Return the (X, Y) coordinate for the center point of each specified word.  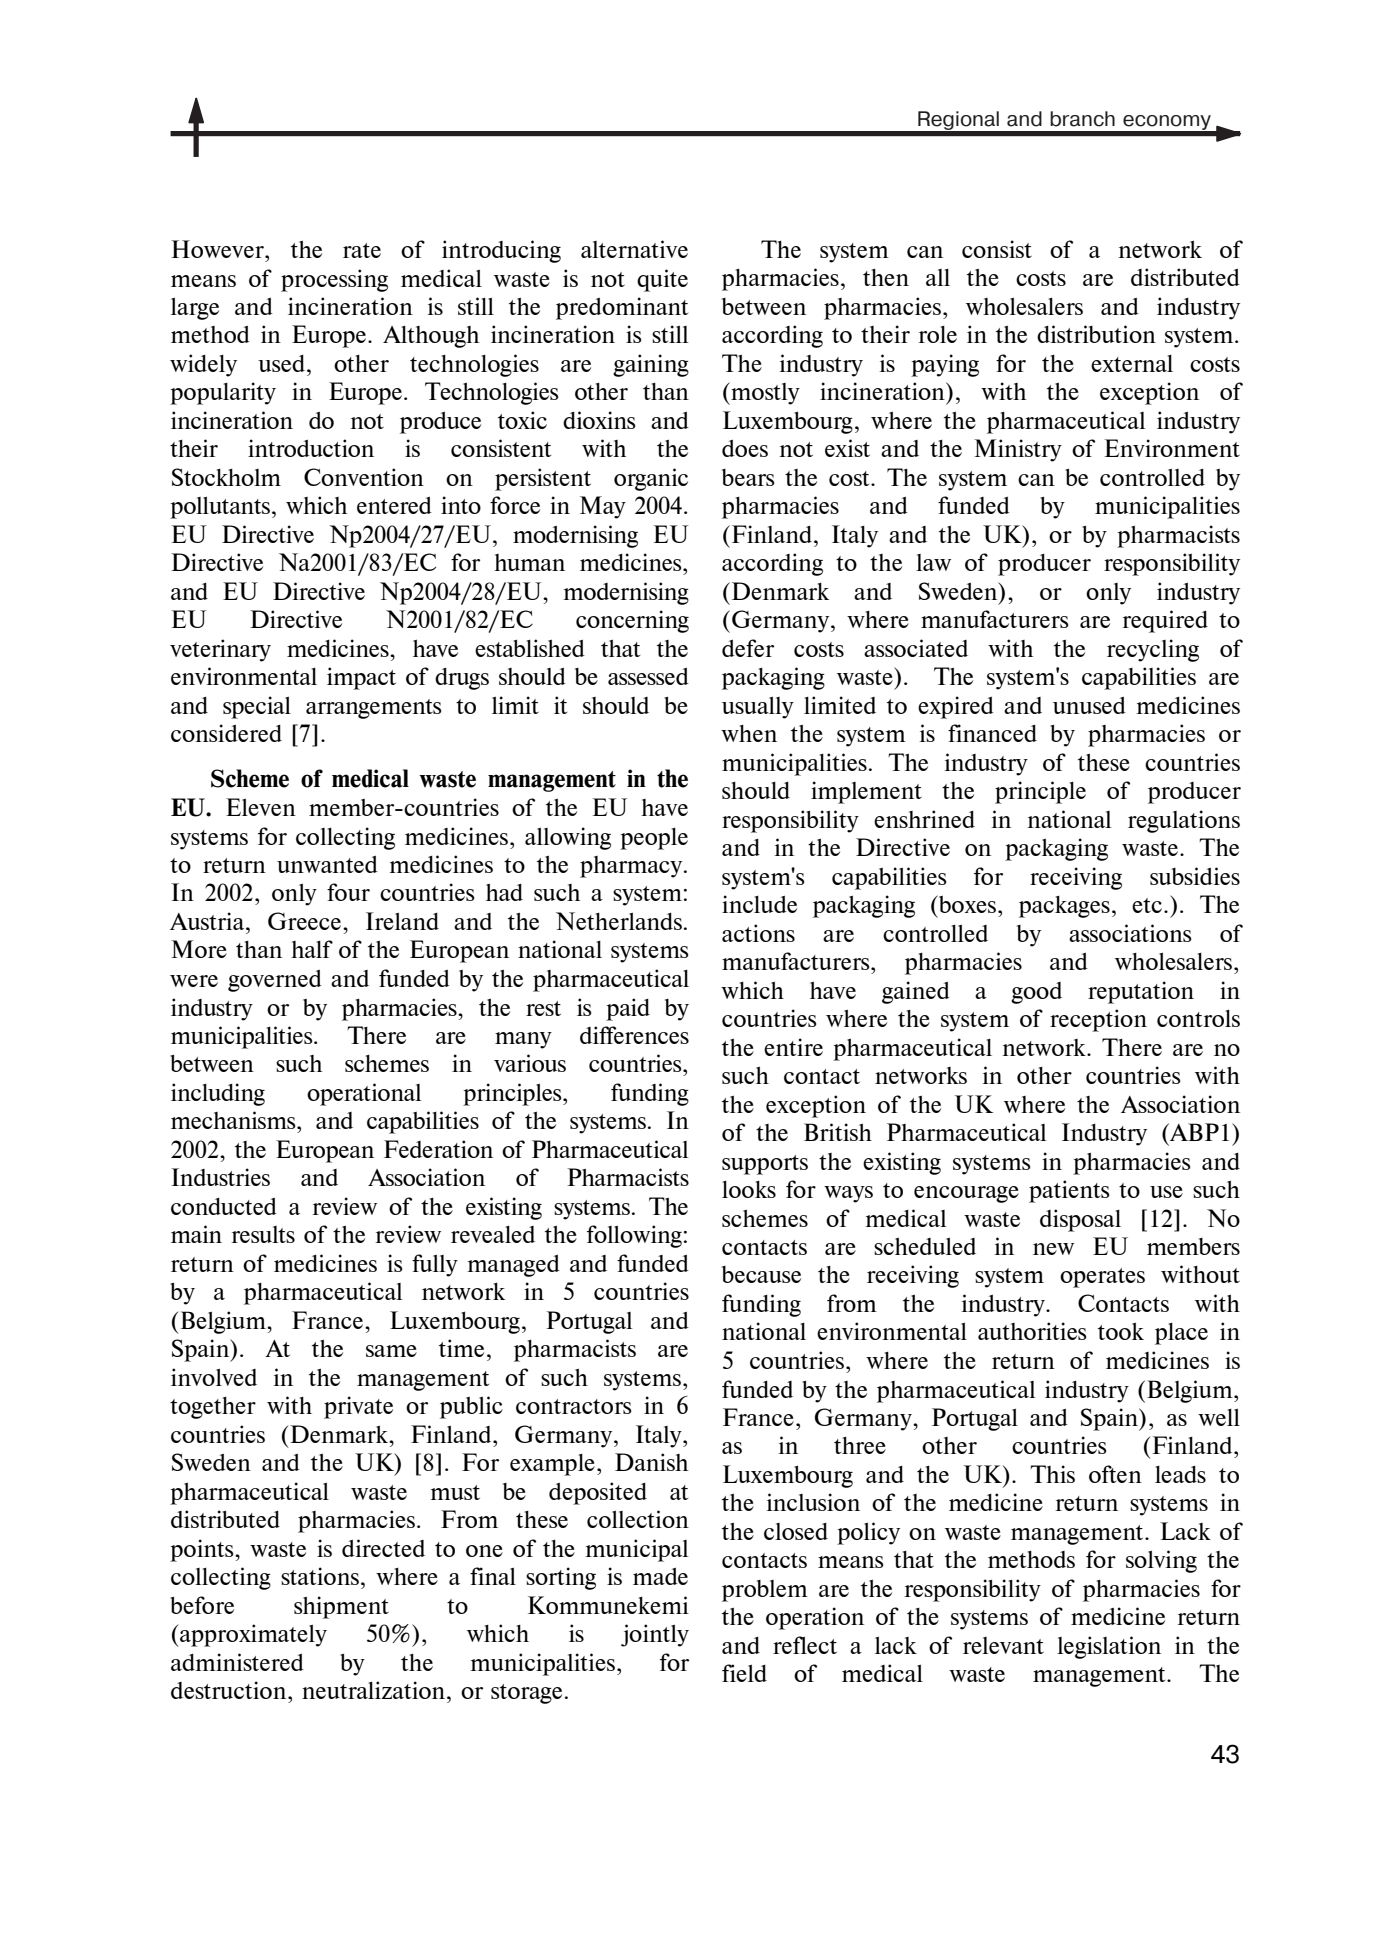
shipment (341, 1607)
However (218, 249)
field (744, 1673)
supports (765, 1165)
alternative (634, 249)
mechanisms (234, 1120)
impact (361, 678)
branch (1082, 119)
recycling (1153, 650)
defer (748, 648)
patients (1069, 1191)
